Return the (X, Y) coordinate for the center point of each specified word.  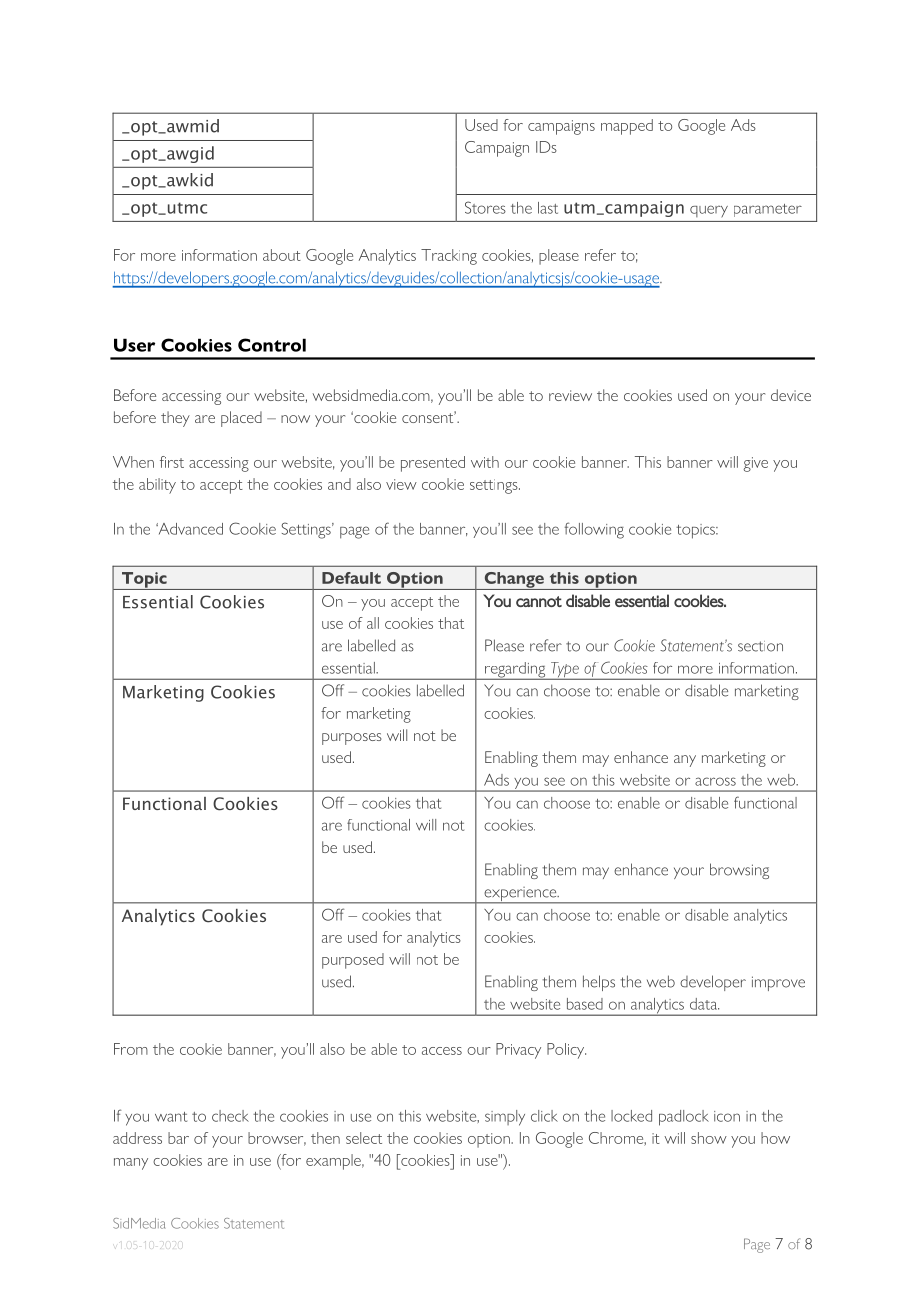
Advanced (189, 529)
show (709, 1138)
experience (520, 895)
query (709, 211)
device (791, 395)
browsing (739, 871)
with (485, 462)
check (230, 1116)
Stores (485, 207)
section (760, 646)
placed (241, 419)
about (282, 255)
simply (505, 1118)
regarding (515, 671)
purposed (353, 961)
